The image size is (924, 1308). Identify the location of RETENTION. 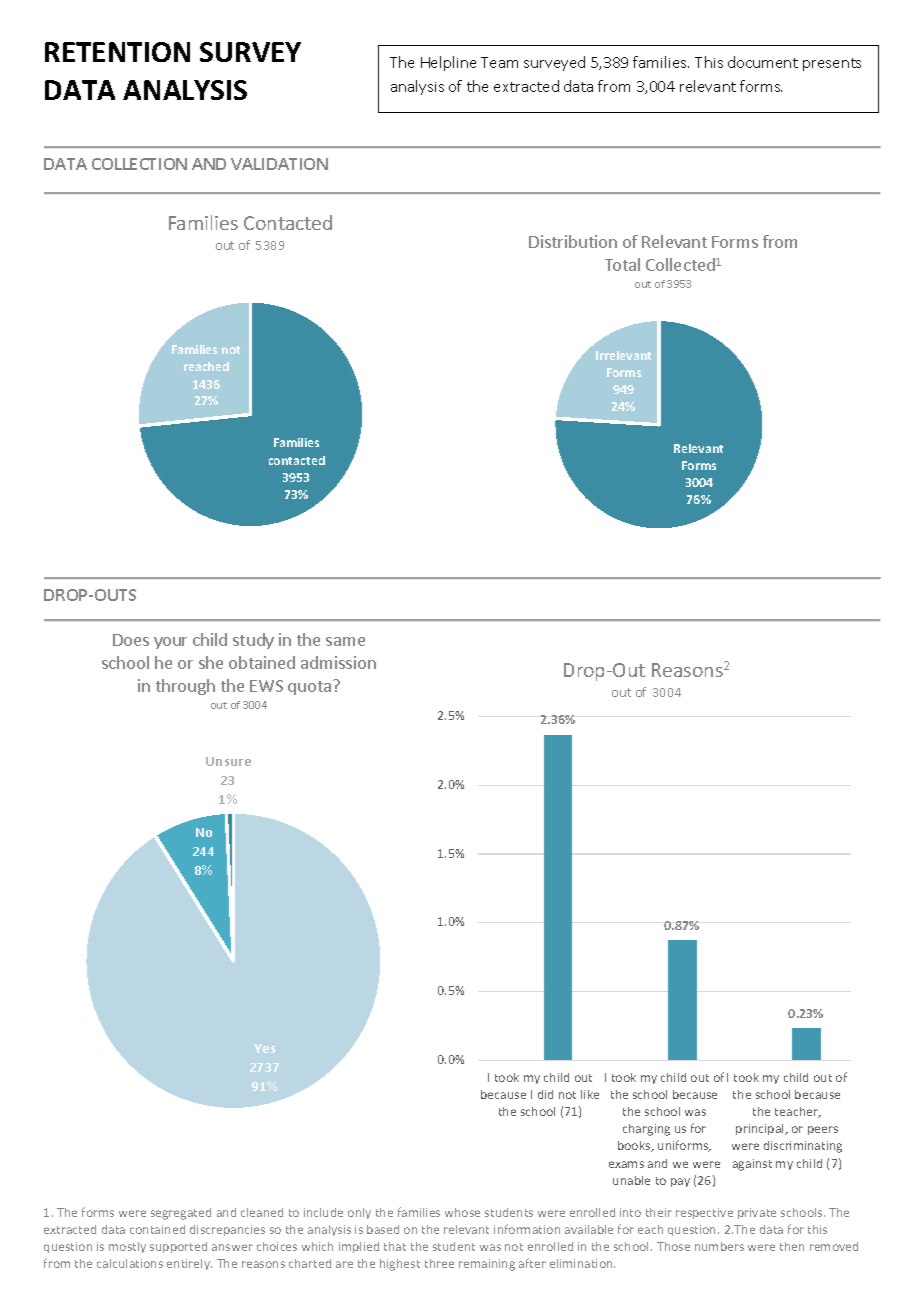
(117, 52).
